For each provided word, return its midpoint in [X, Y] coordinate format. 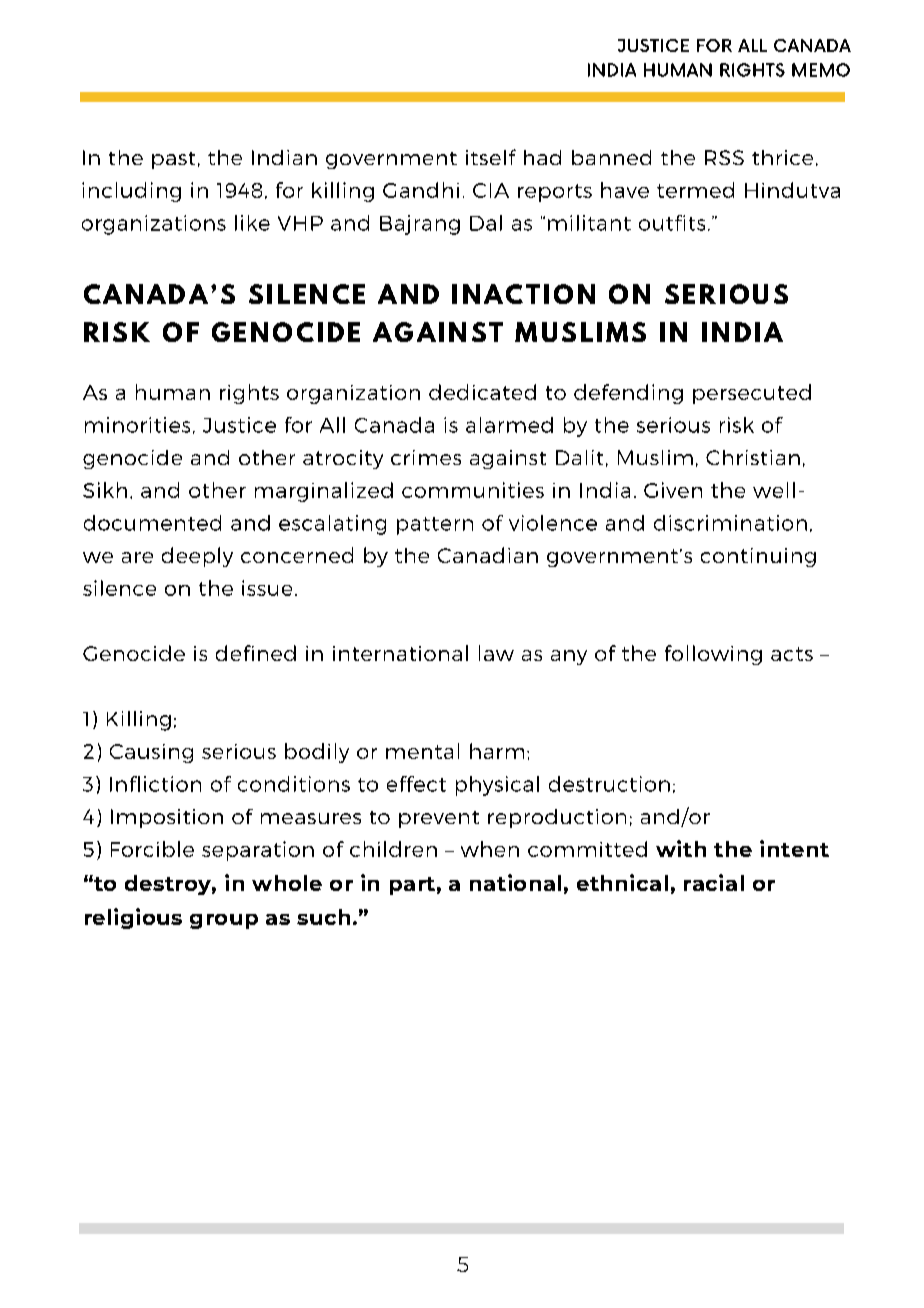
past [173, 160]
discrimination [730, 523]
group [224, 921]
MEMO [821, 70]
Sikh [105, 490]
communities [473, 490]
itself [491, 157]
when [490, 849]
